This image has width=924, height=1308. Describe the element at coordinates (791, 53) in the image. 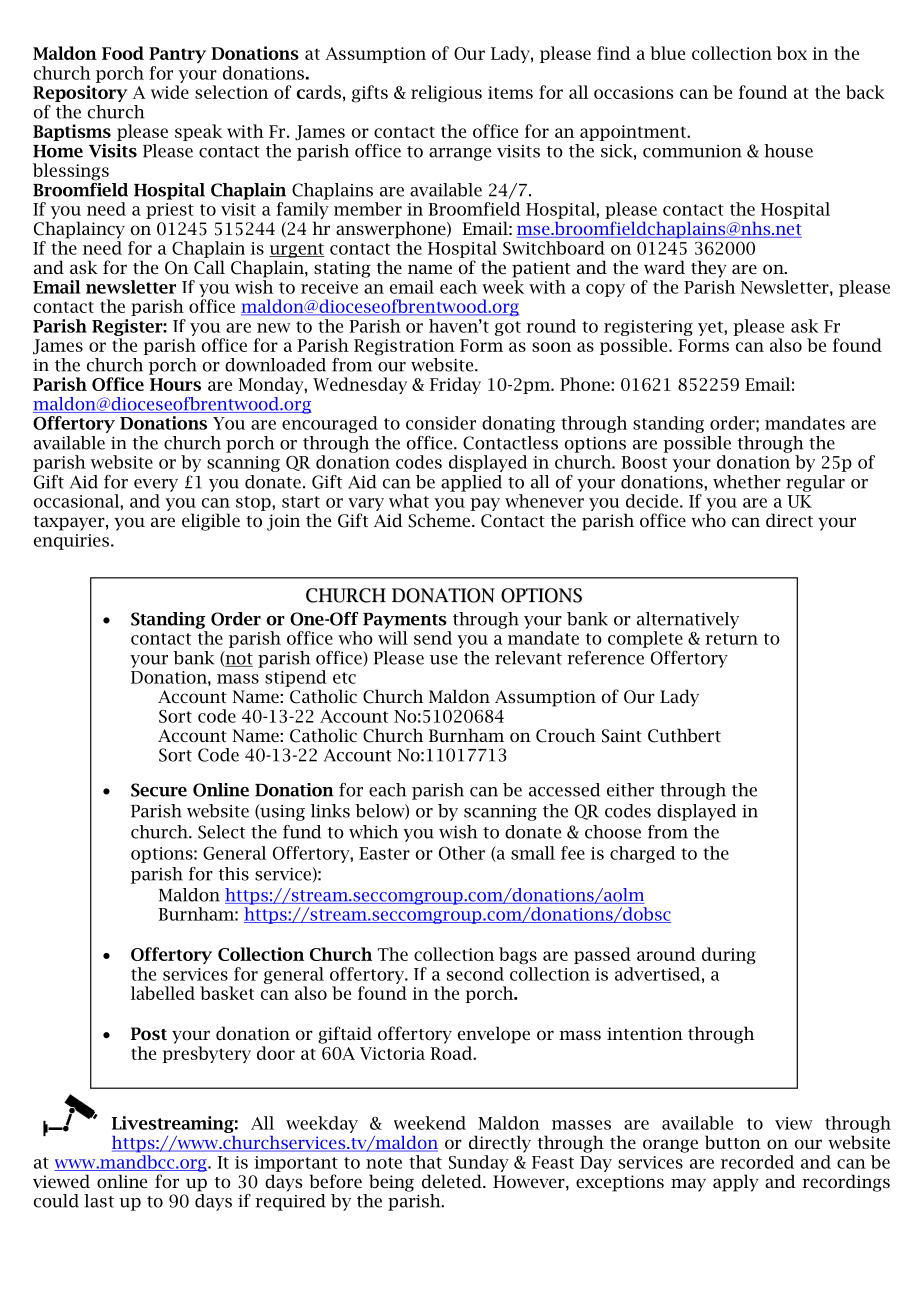

I see `box` at that location.
